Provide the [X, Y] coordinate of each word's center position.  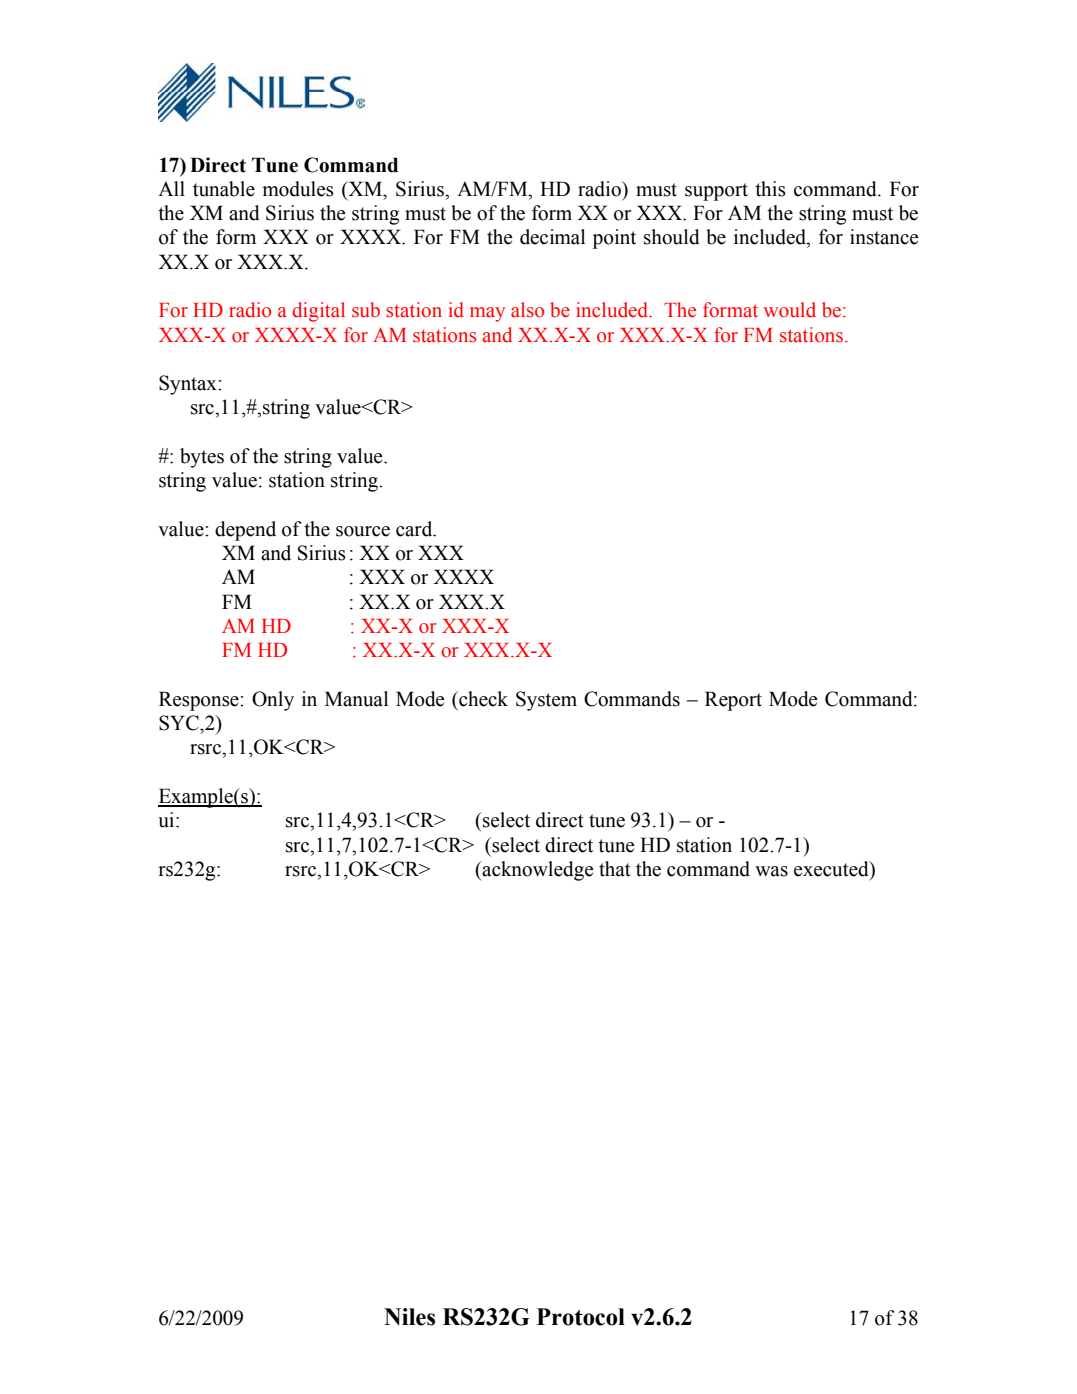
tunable [224, 189]
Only [273, 701]
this [770, 189]
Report [733, 701]
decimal [552, 237]
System [546, 701]
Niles [409, 1317]
